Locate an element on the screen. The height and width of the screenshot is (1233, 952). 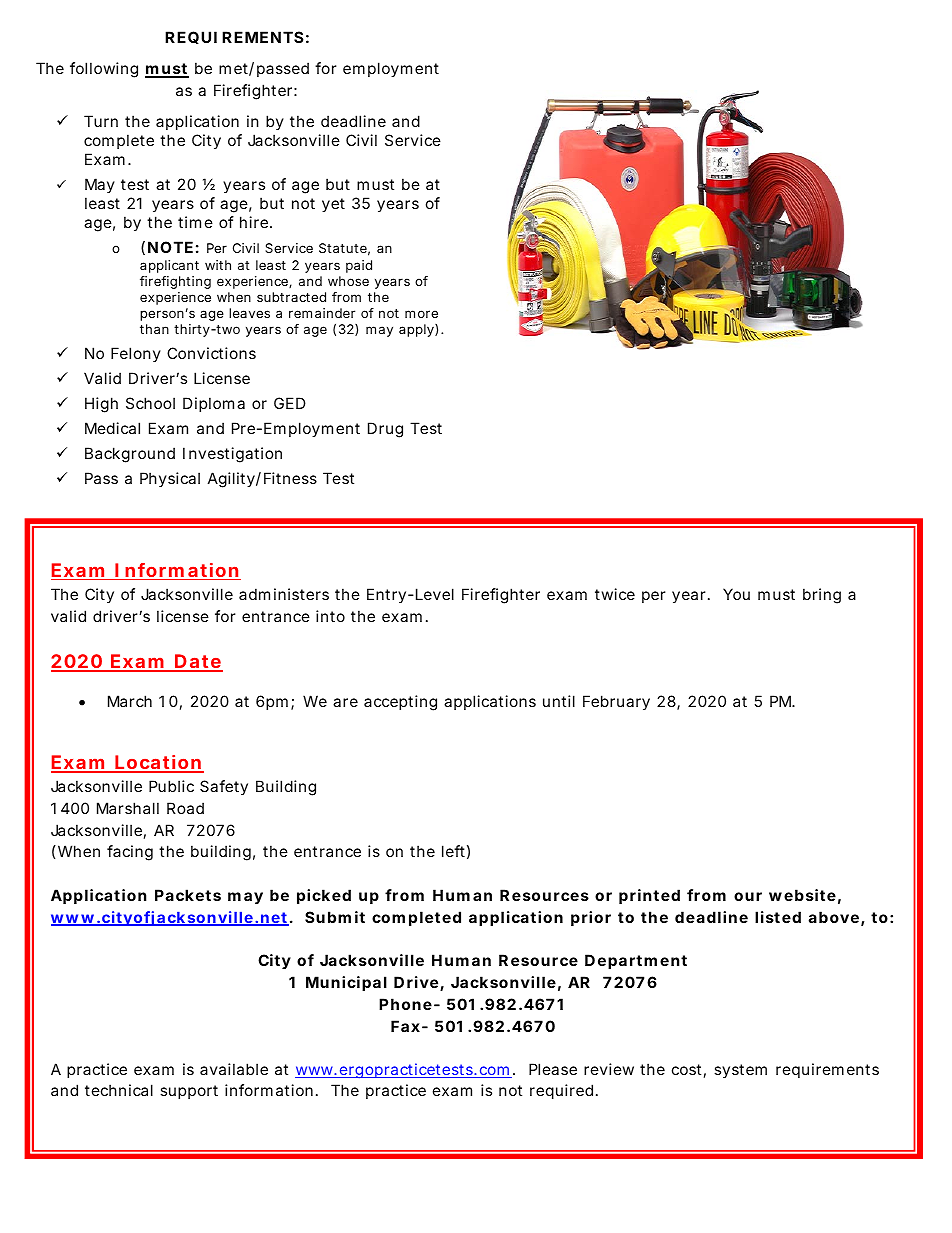
yet is located at coordinates (333, 205).
